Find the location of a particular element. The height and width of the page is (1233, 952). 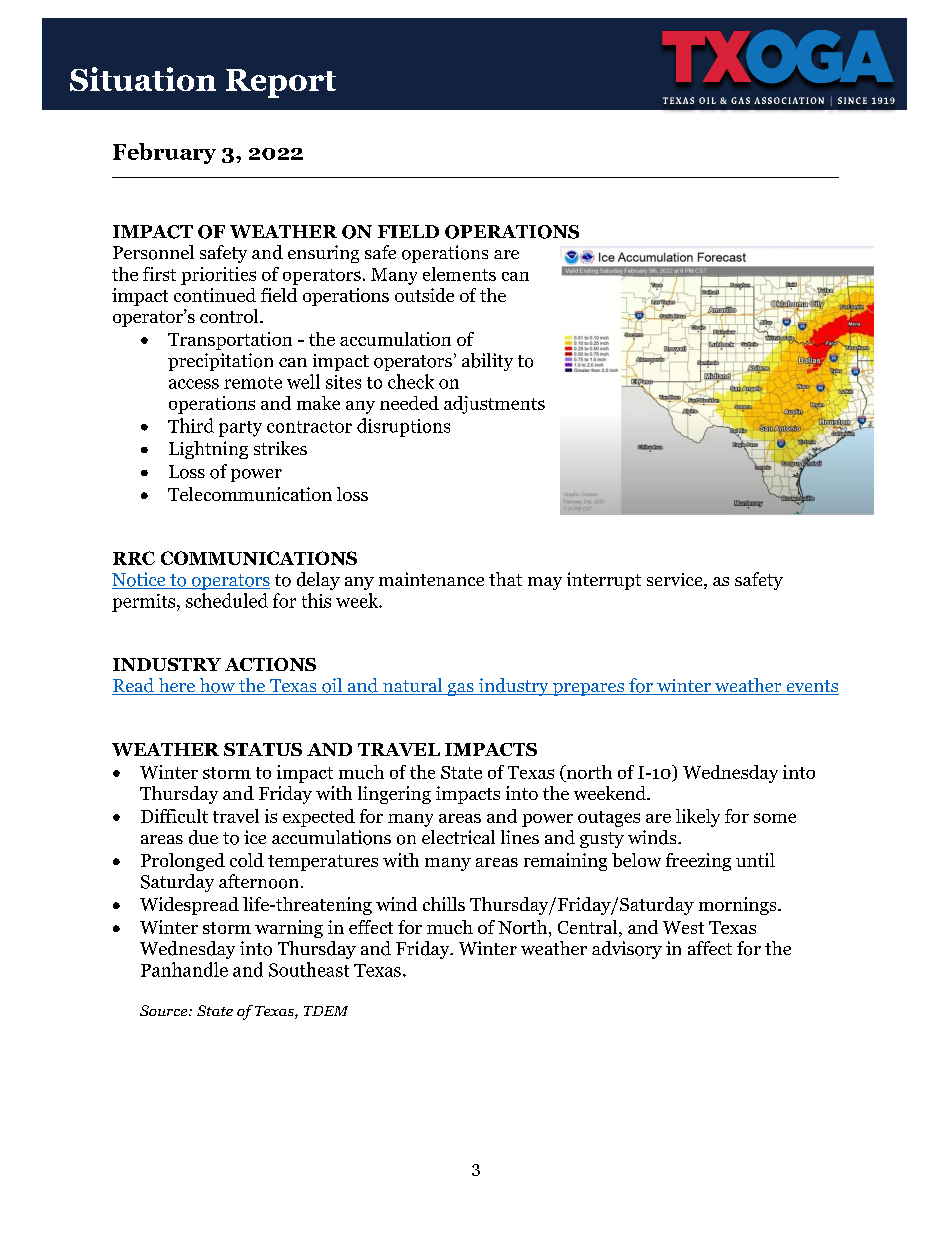

Report is located at coordinates (281, 83).
